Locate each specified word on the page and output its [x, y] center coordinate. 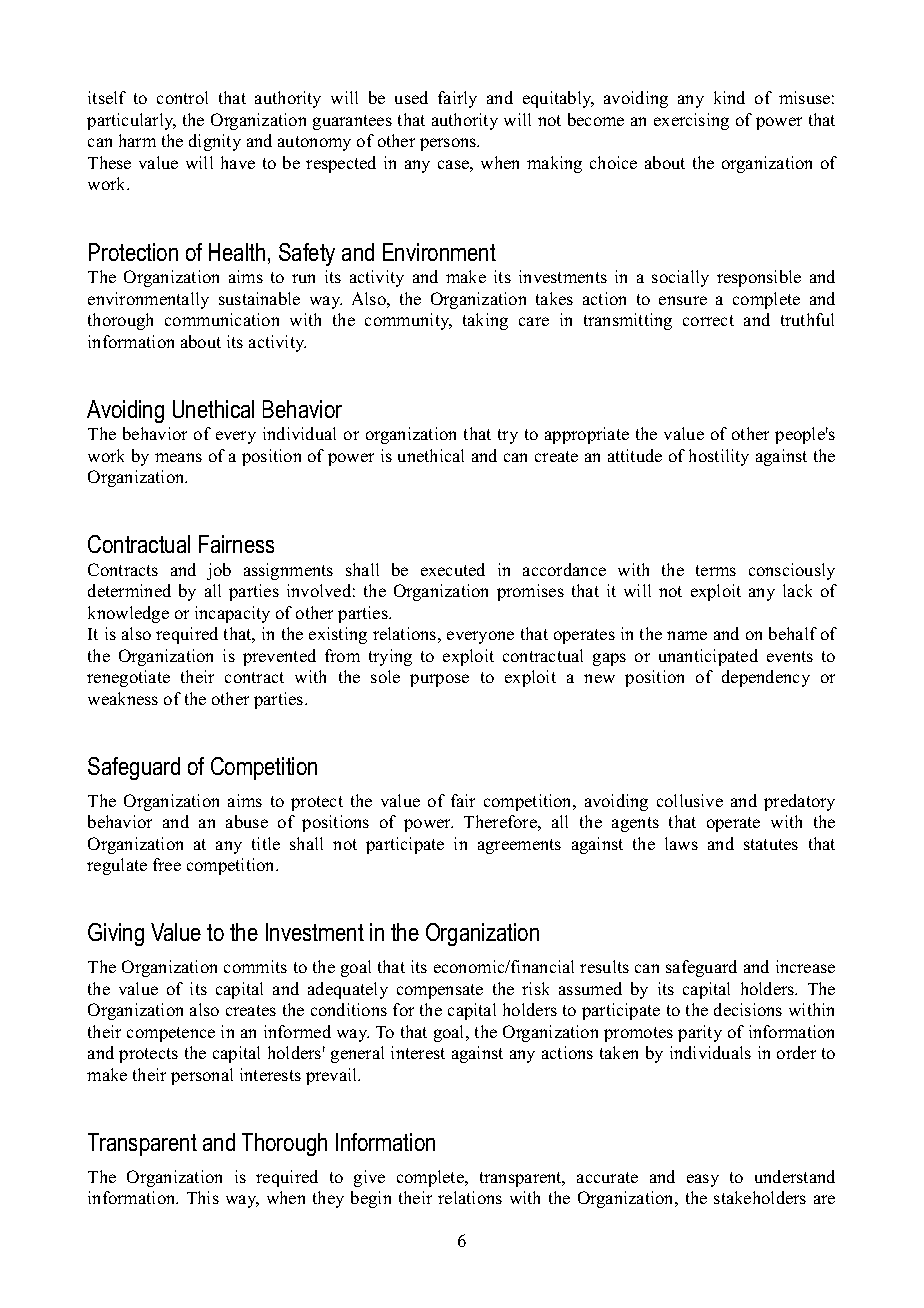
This [203, 1197]
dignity [215, 142]
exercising [691, 121]
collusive [690, 800]
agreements [519, 846]
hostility [719, 457]
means [178, 457]
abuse [247, 821]
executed [453, 569]
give [369, 1178]
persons [449, 144]
